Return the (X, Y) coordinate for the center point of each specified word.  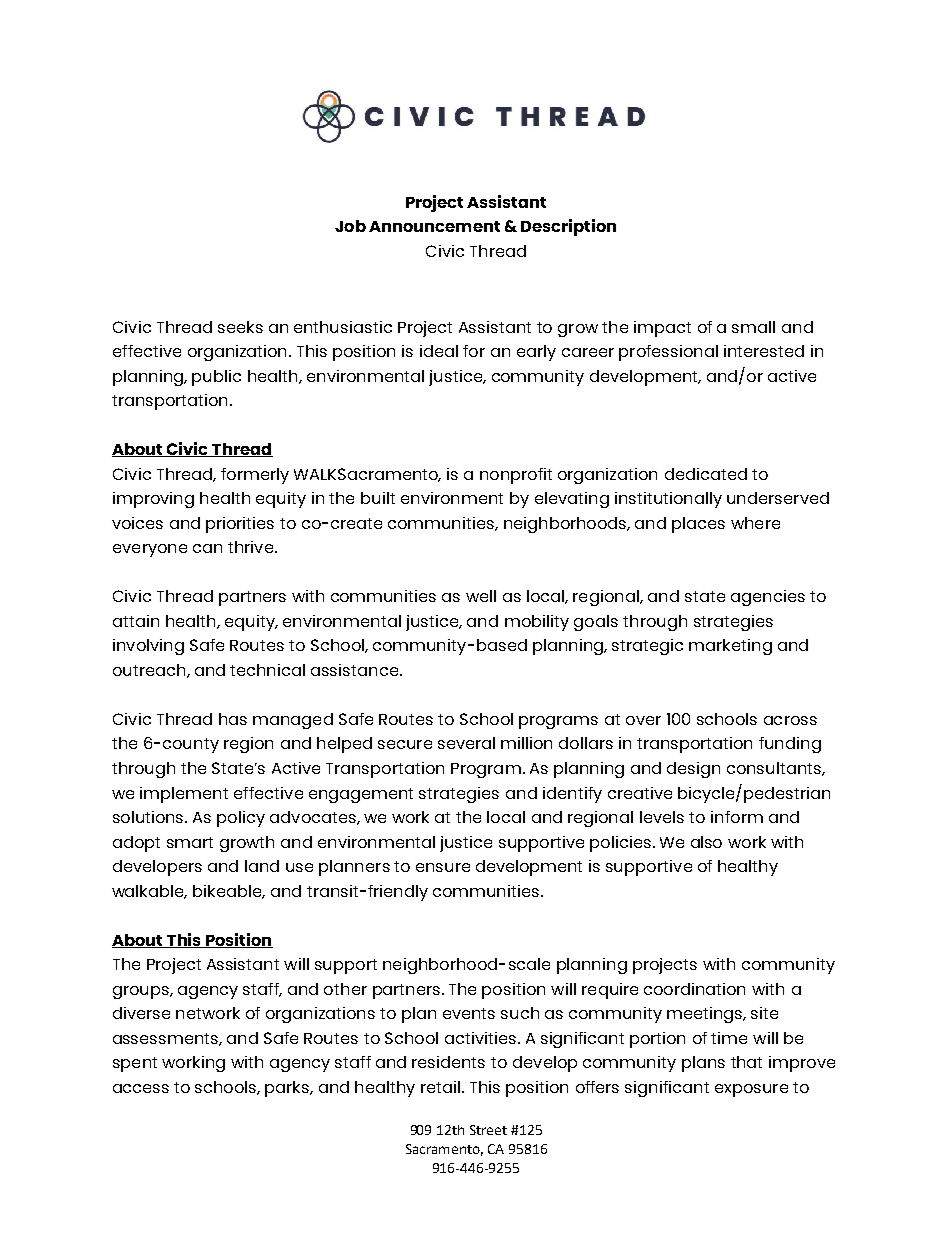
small (753, 327)
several (466, 743)
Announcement (434, 226)
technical (267, 670)
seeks (240, 327)
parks (288, 1089)
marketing (730, 647)
